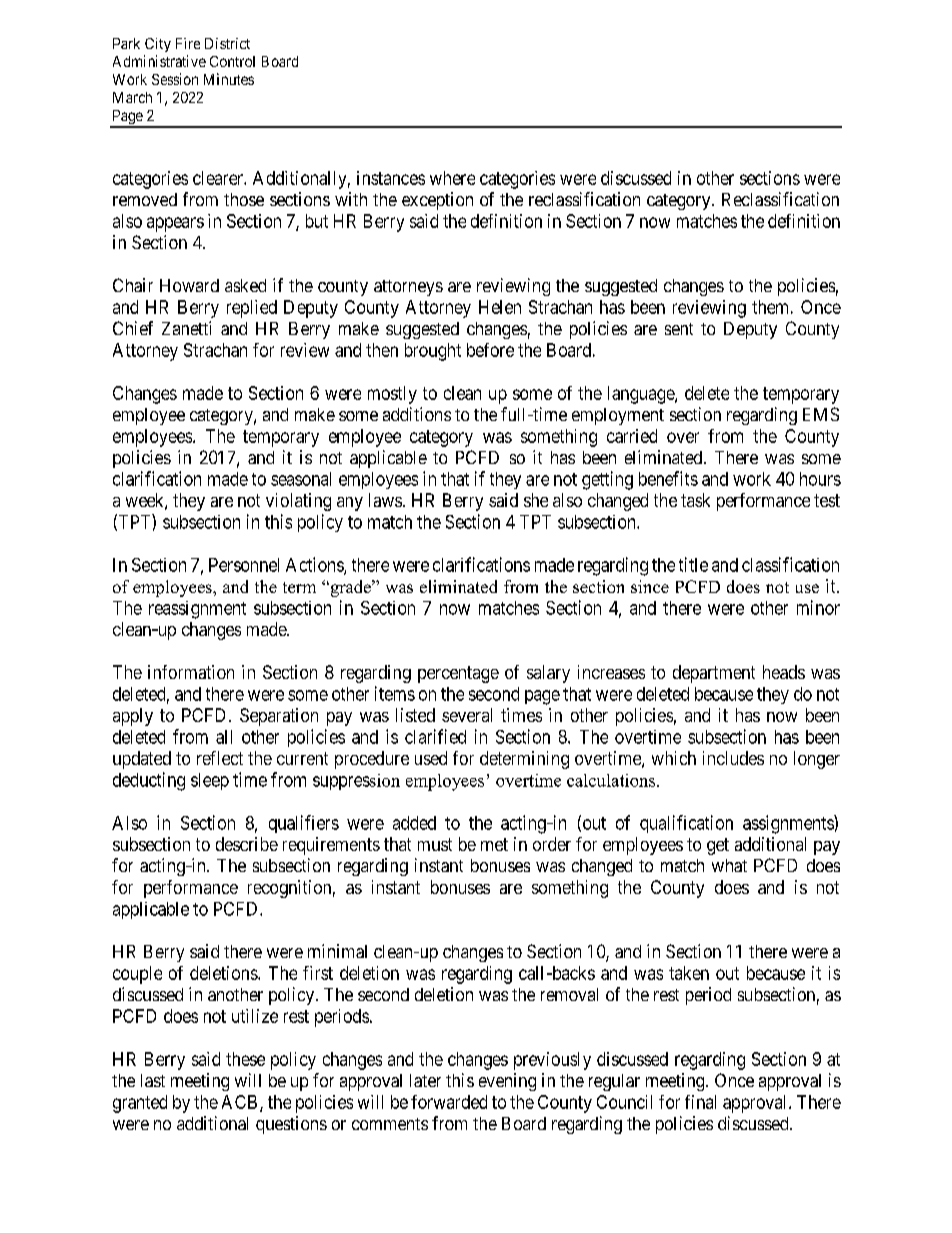 This image has height=1233, width=952. I want to click on Minutes, so click(229, 79).
